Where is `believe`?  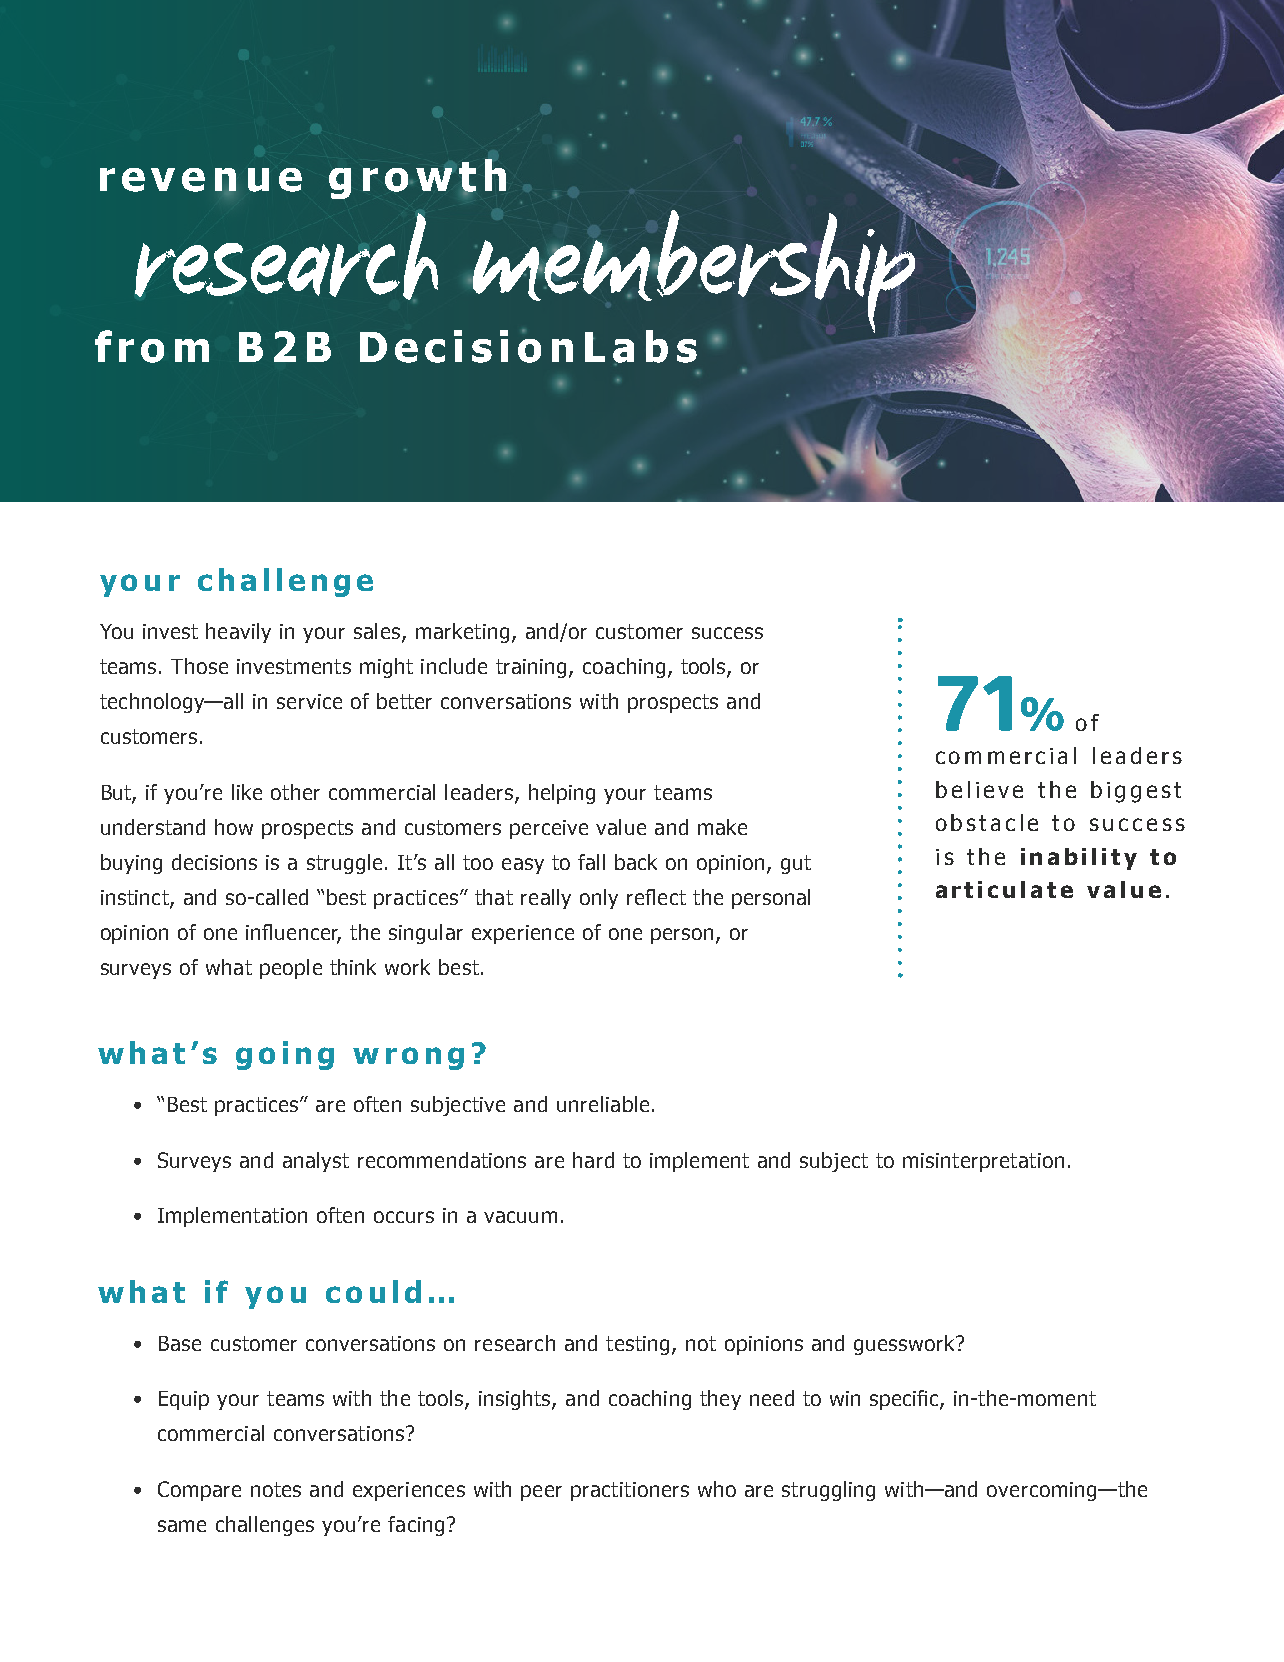
believe is located at coordinates (979, 789).
